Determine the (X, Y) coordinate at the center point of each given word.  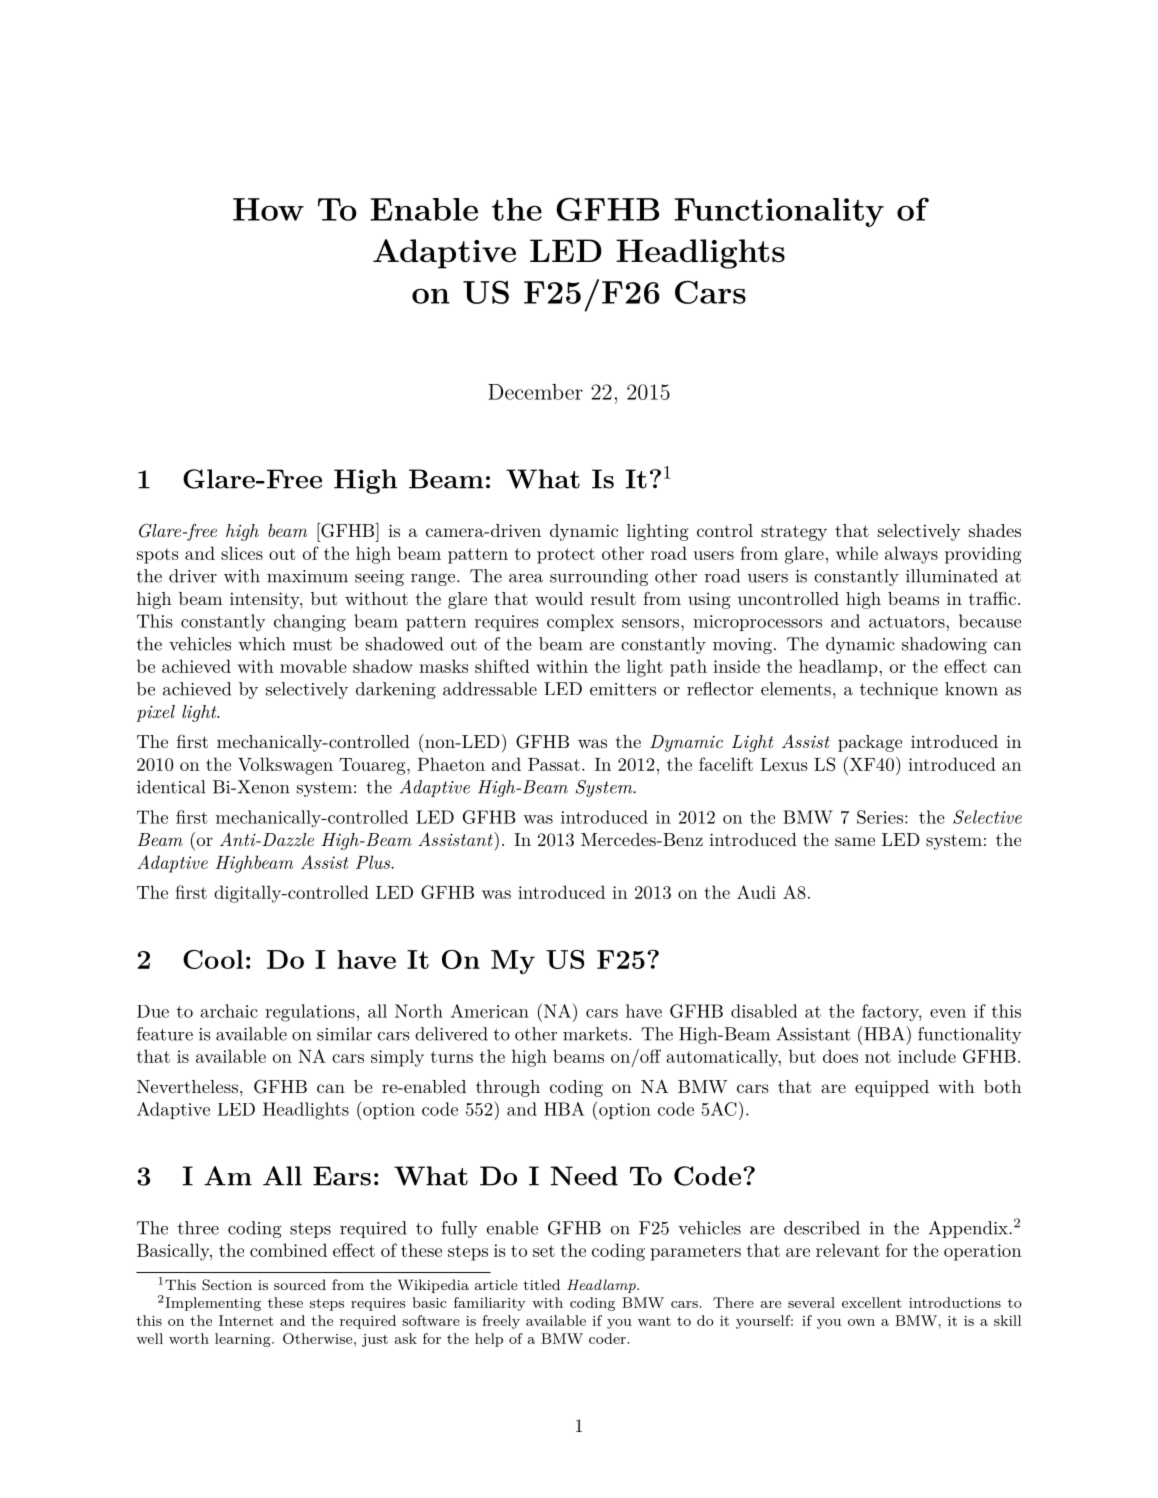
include (927, 1056)
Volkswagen (285, 766)
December (535, 392)
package (870, 743)
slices (242, 553)
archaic (229, 1011)
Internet (246, 1320)
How (268, 209)
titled (541, 1284)
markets (595, 1034)
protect (566, 556)
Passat (554, 764)
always (911, 555)
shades (995, 530)
